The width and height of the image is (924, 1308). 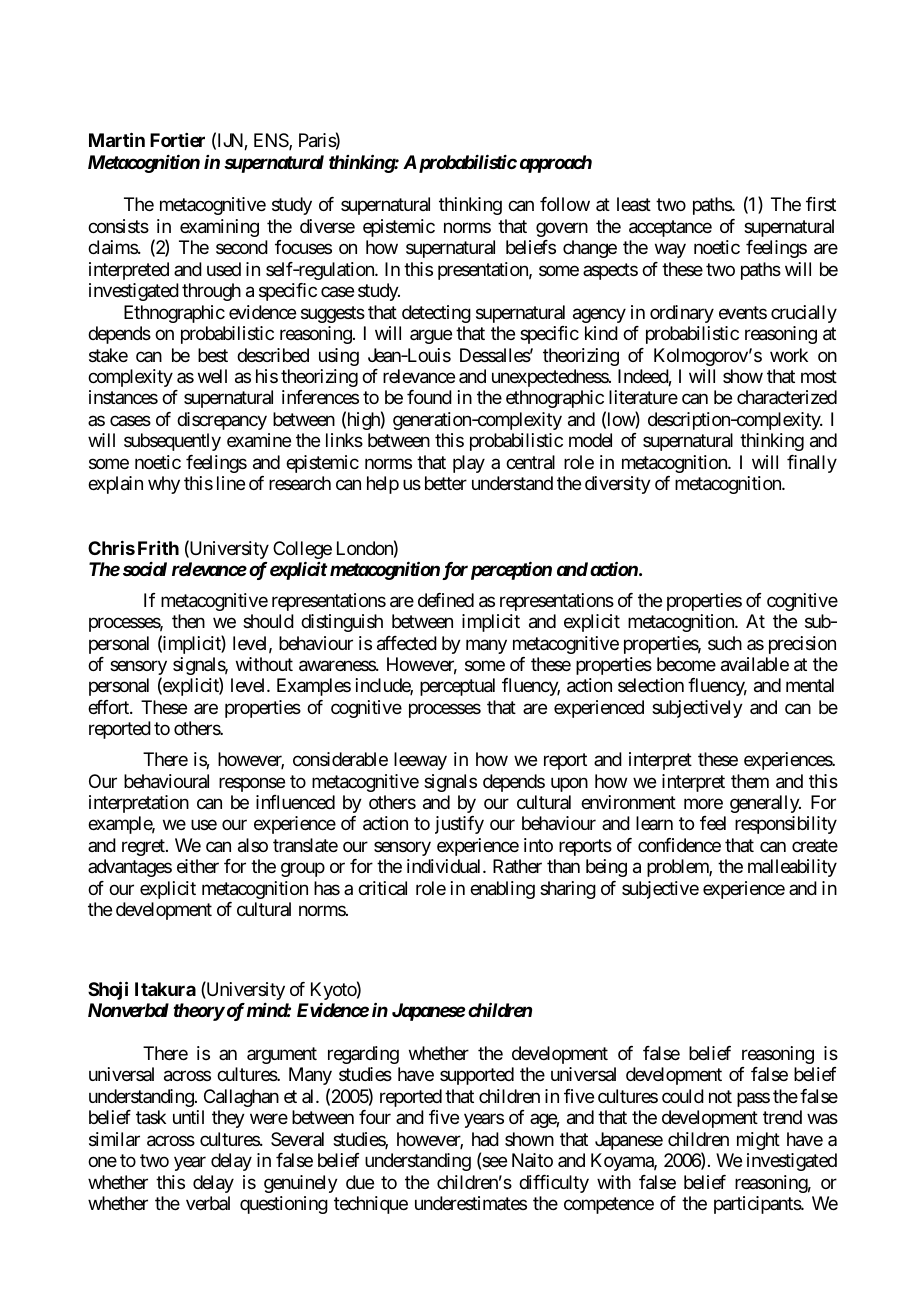 What do you see at coordinates (198, 866) in the image?
I see `either` at bounding box center [198, 866].
